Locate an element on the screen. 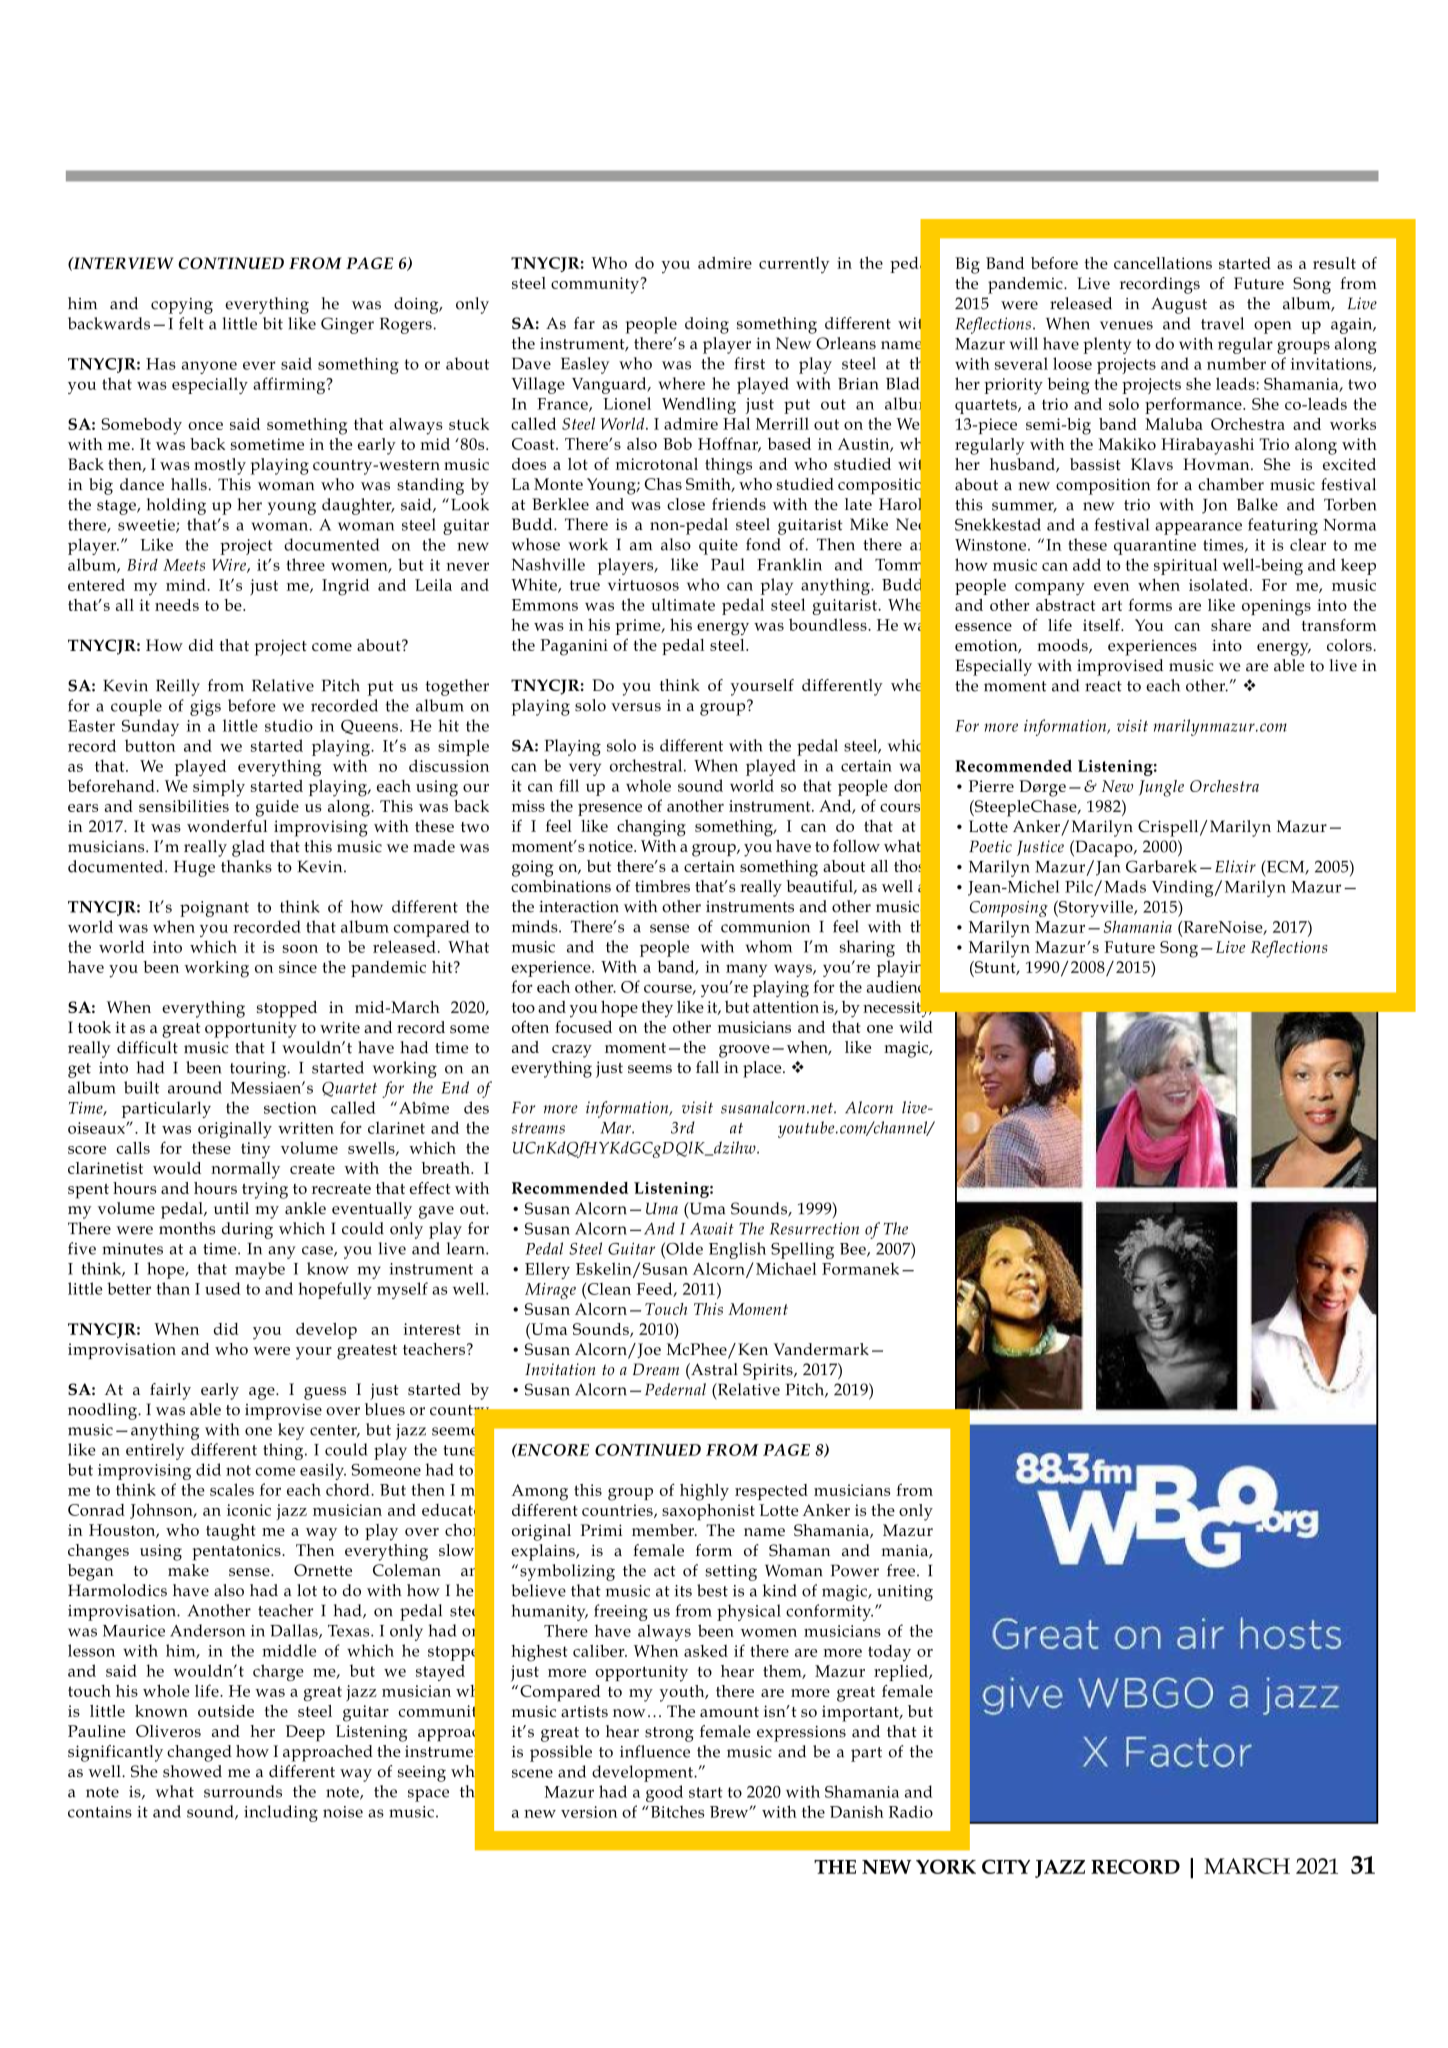 This screenshot has height=2048, width=1448. travel is located at coordinates (1222, 323).
